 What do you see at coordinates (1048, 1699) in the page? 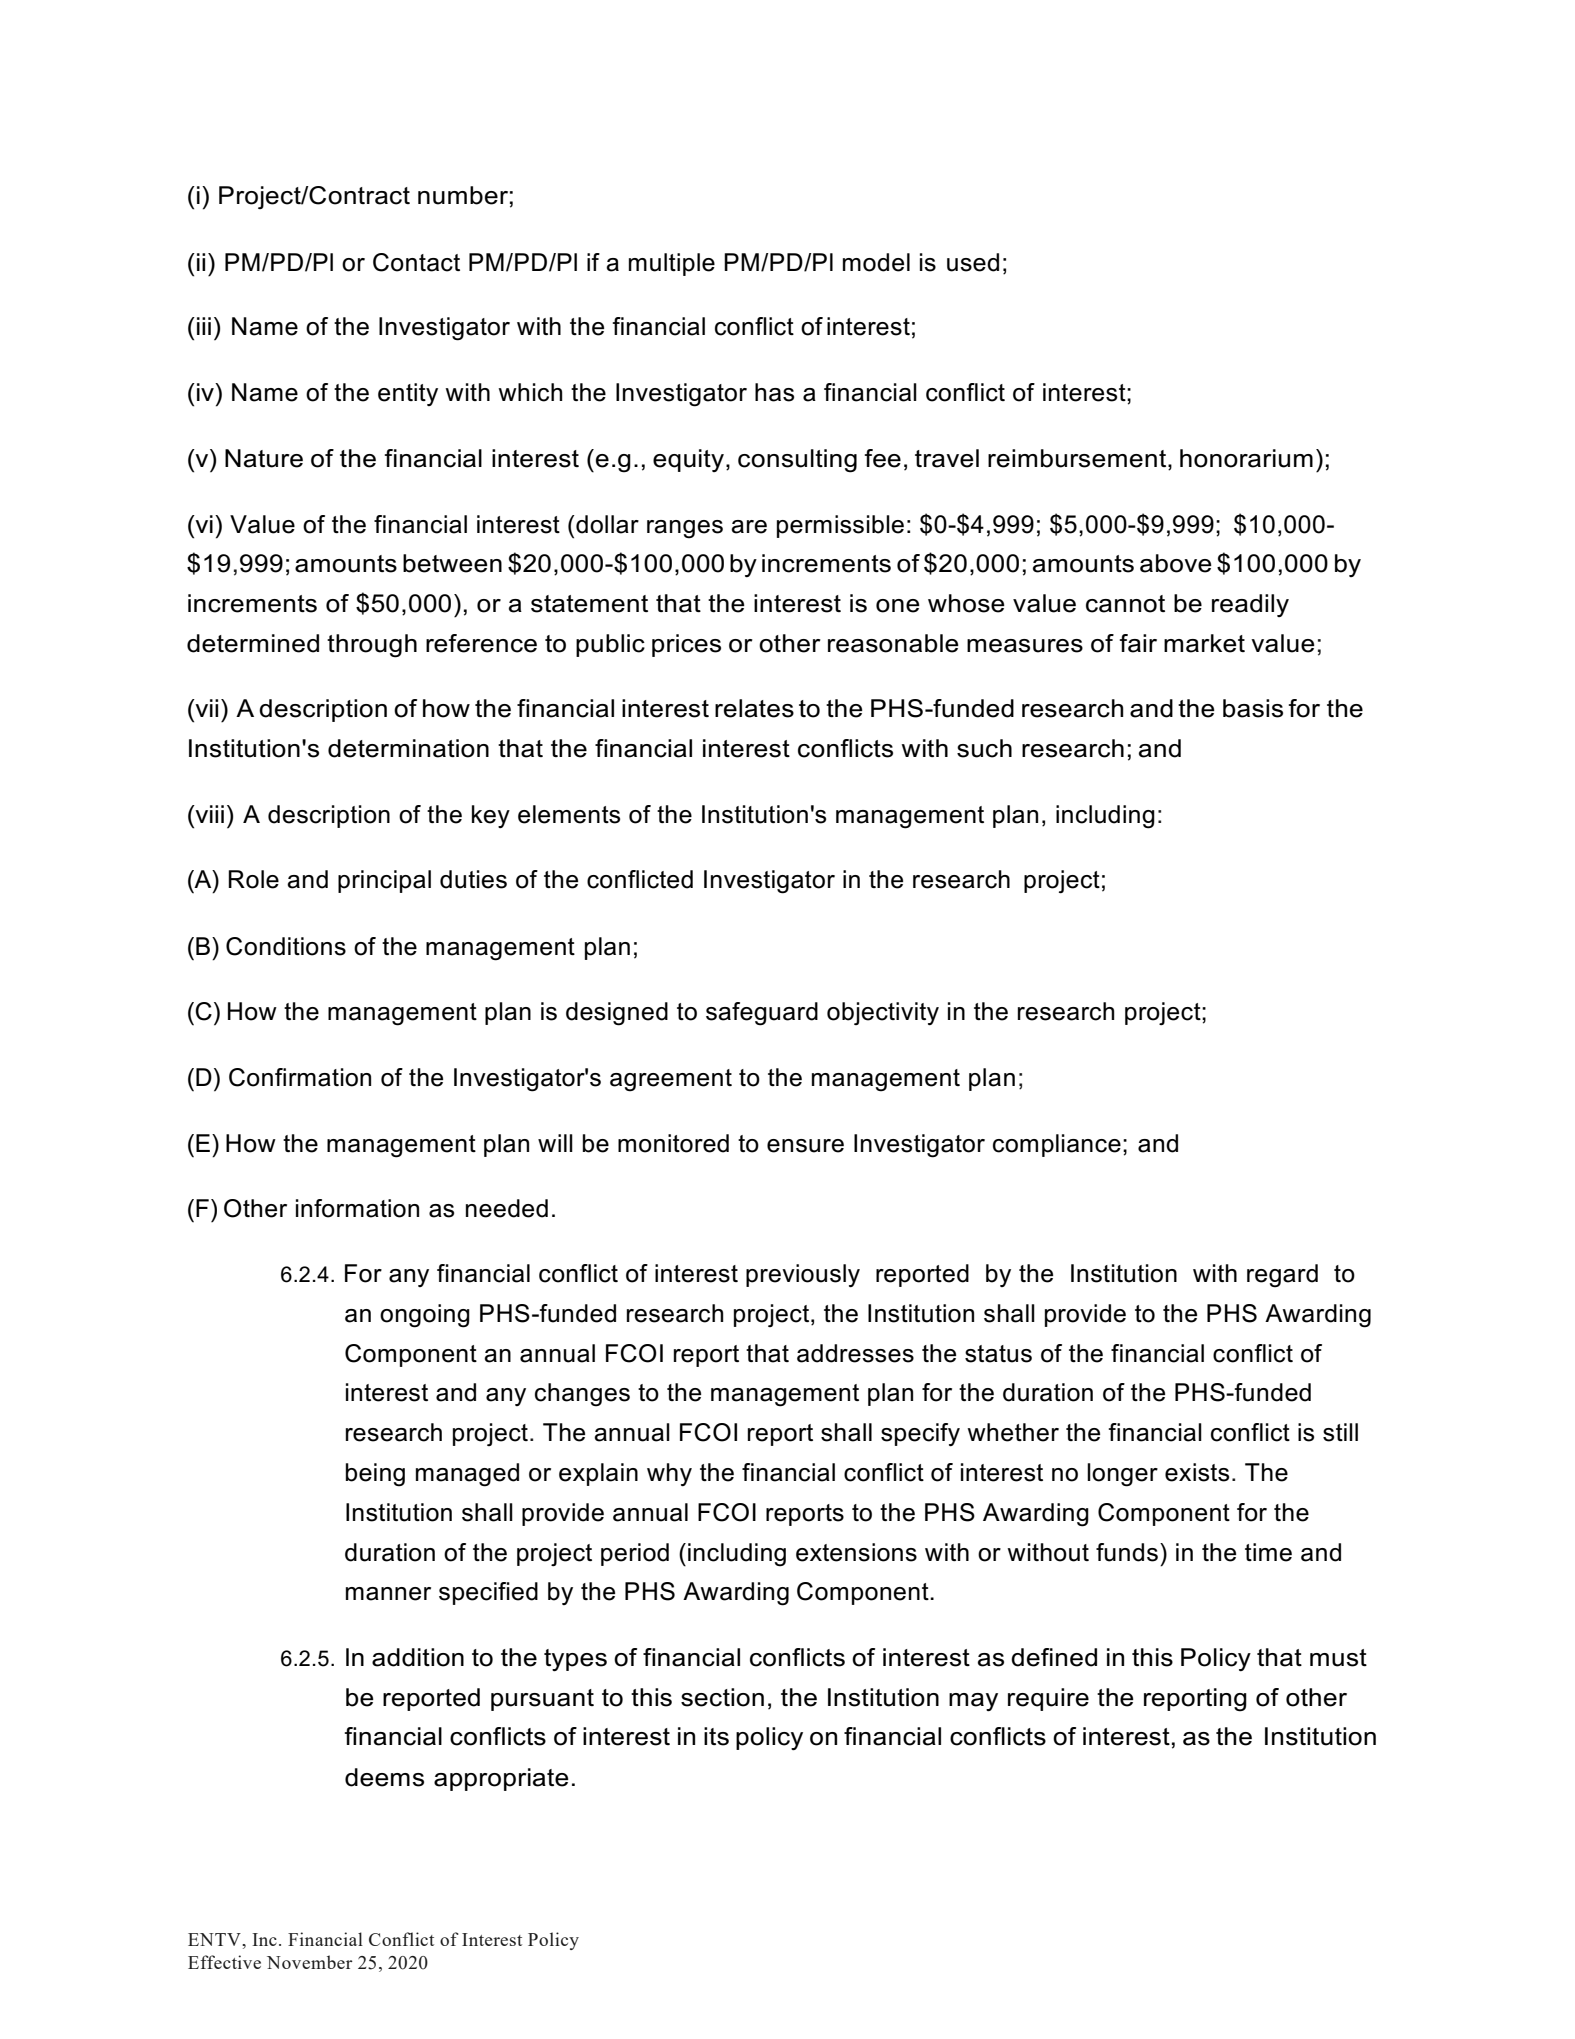
I see `require` at bounding box center [1048, 1699].
